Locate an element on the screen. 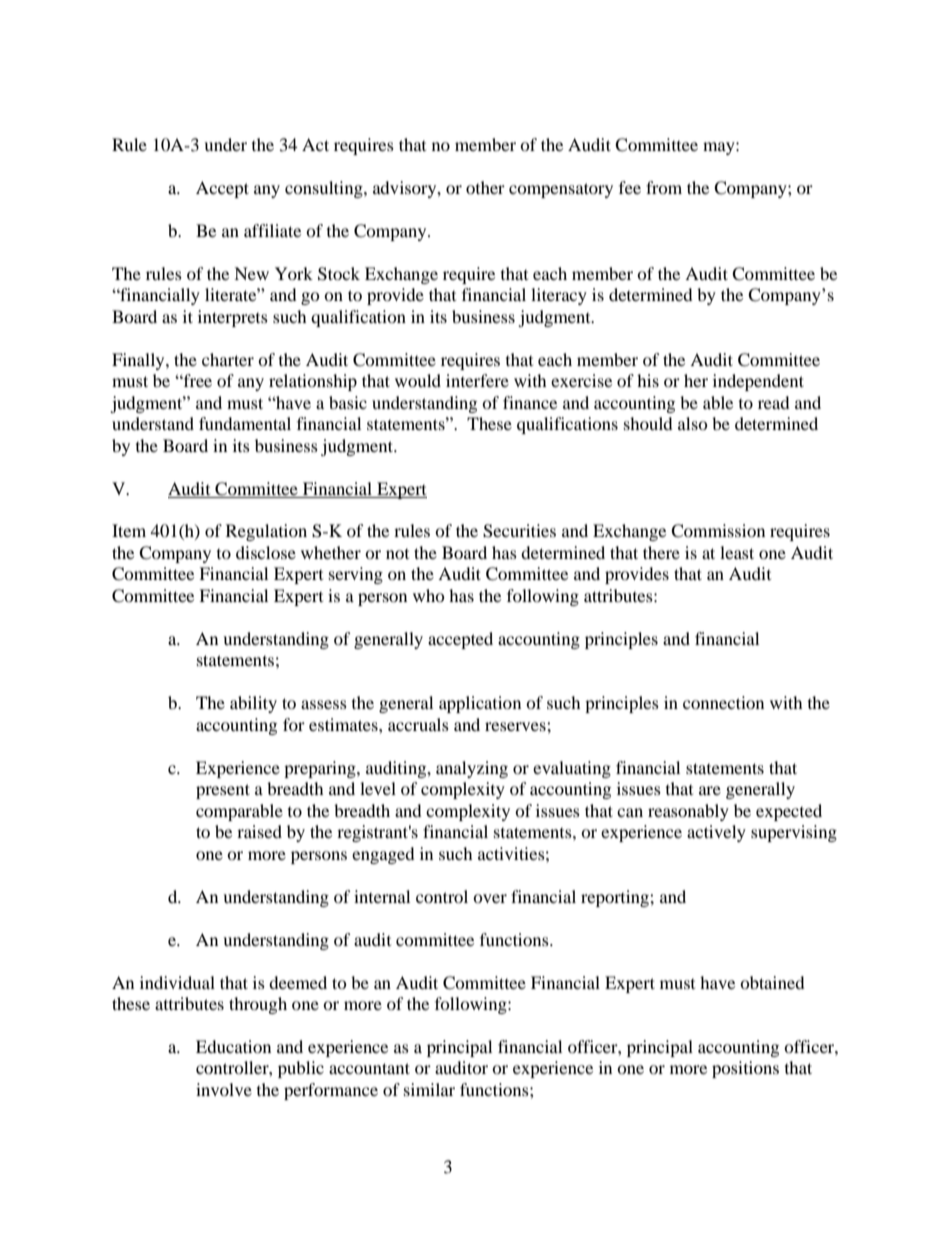  Regulation is located at coordinates (266, 532).
